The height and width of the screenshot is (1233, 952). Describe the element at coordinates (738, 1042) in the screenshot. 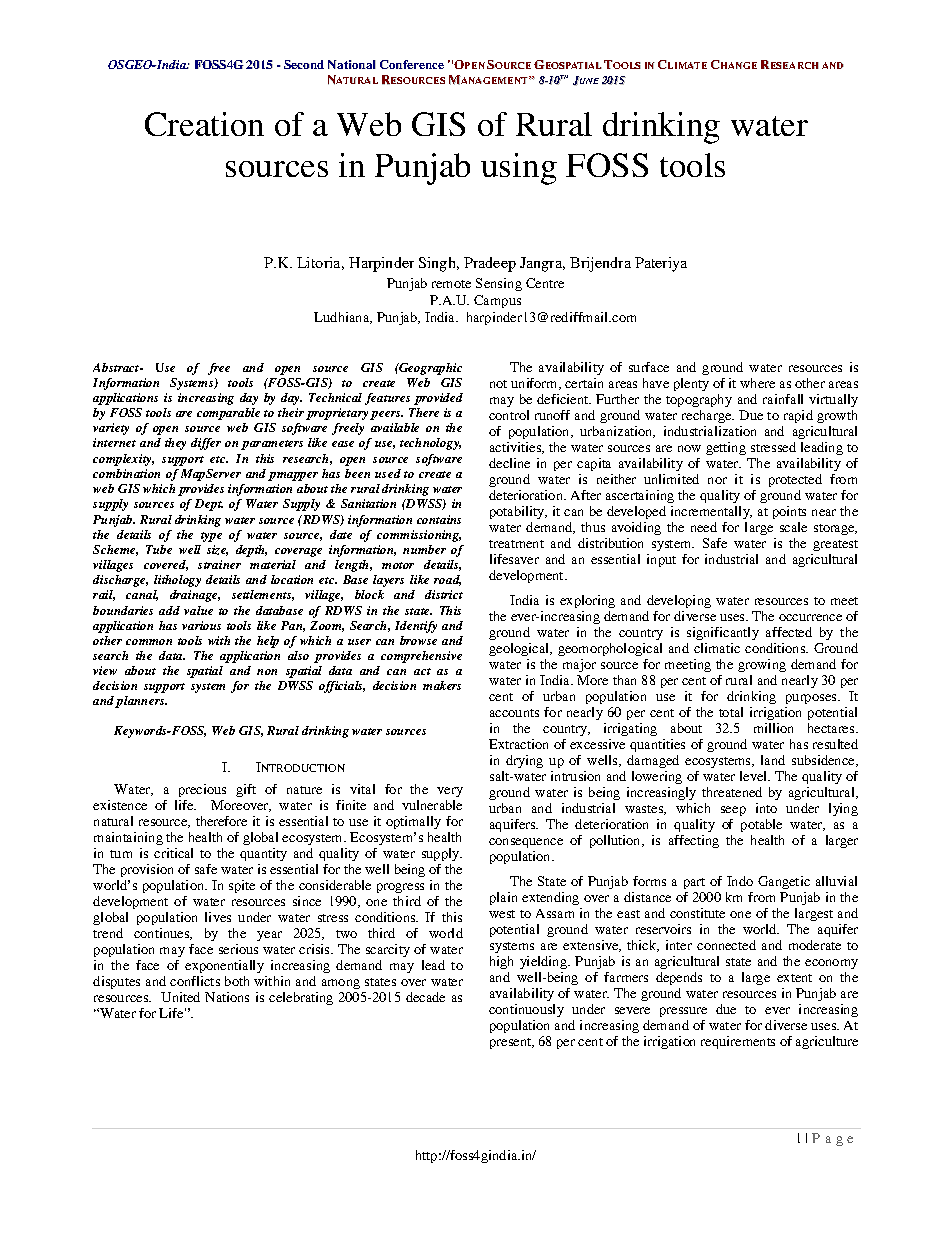

I see `requirements` at that location.
